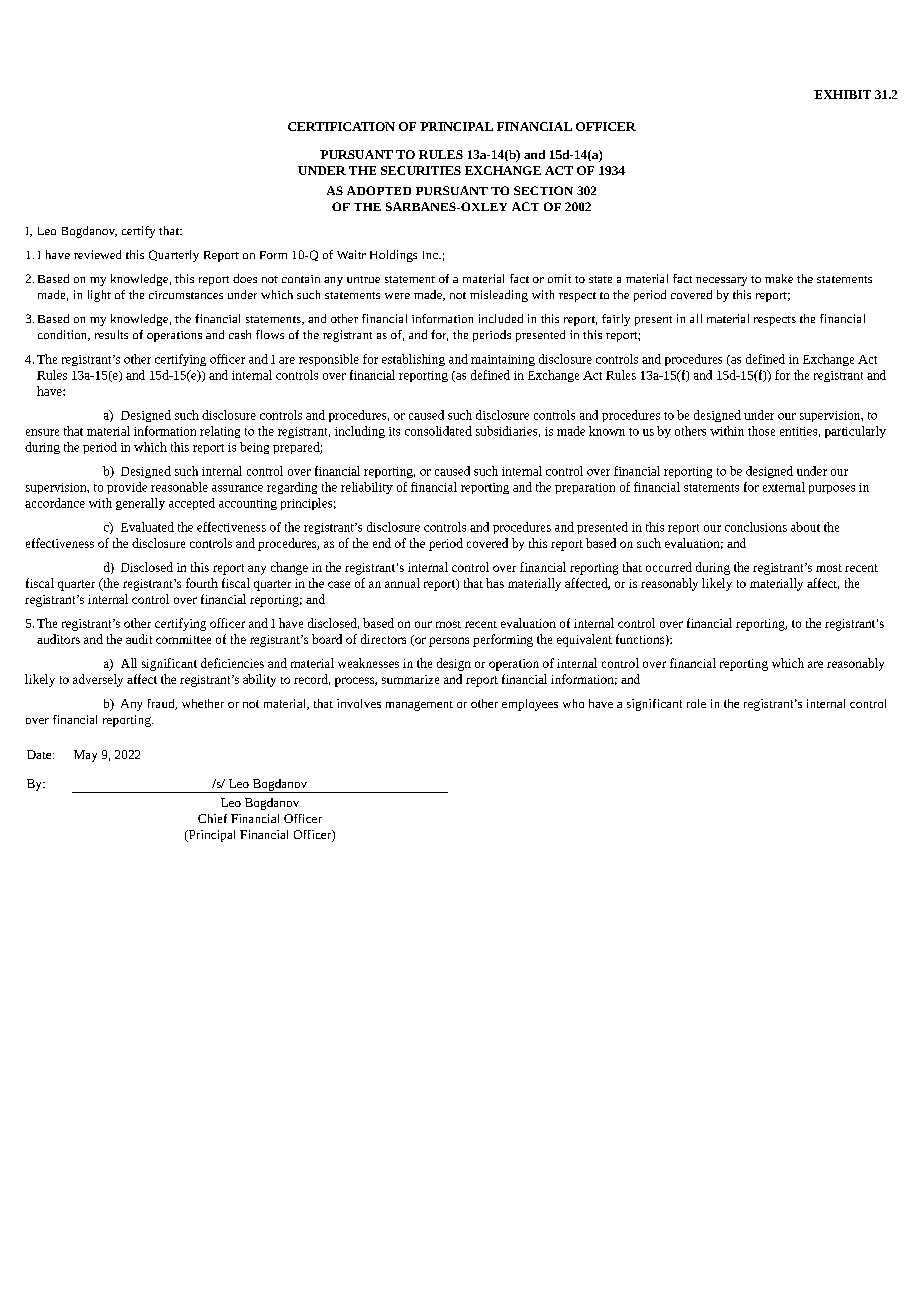  Describe the element at coordinates (842, 94) in the screenshot. I see `EXHIBIT` at that location.
